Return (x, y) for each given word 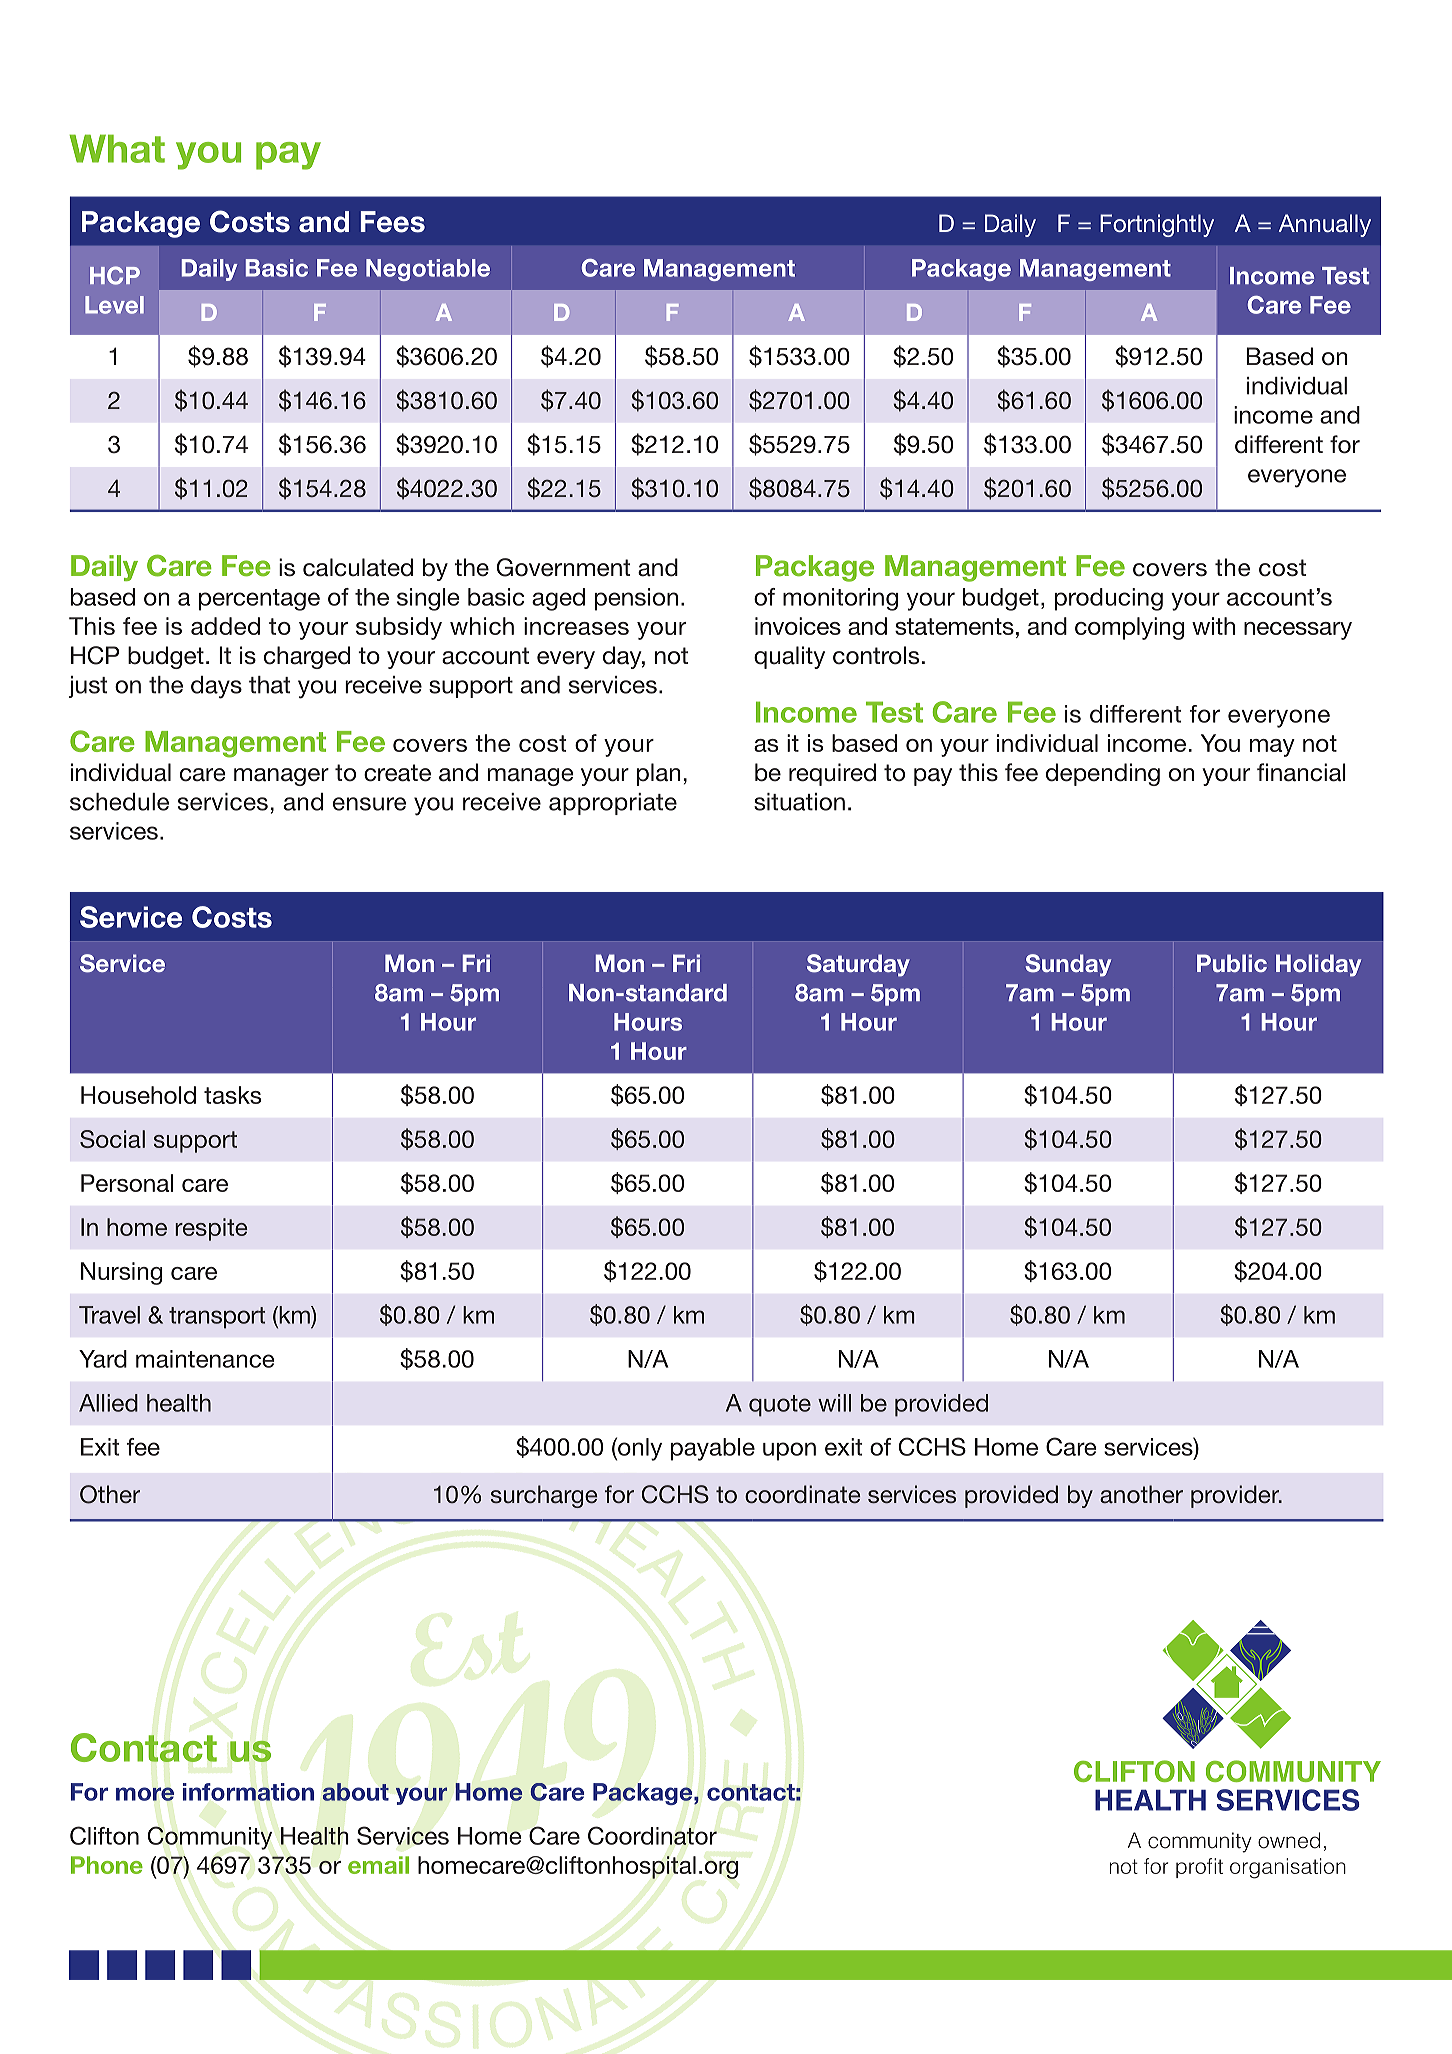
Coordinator (652, 1835)
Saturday (858, 965)
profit (1199, 1868)
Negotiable (428, 270)
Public (1232, 963)
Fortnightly (1157, 225)
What (117, 148)
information (248, 1792)
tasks (232, 1095)
